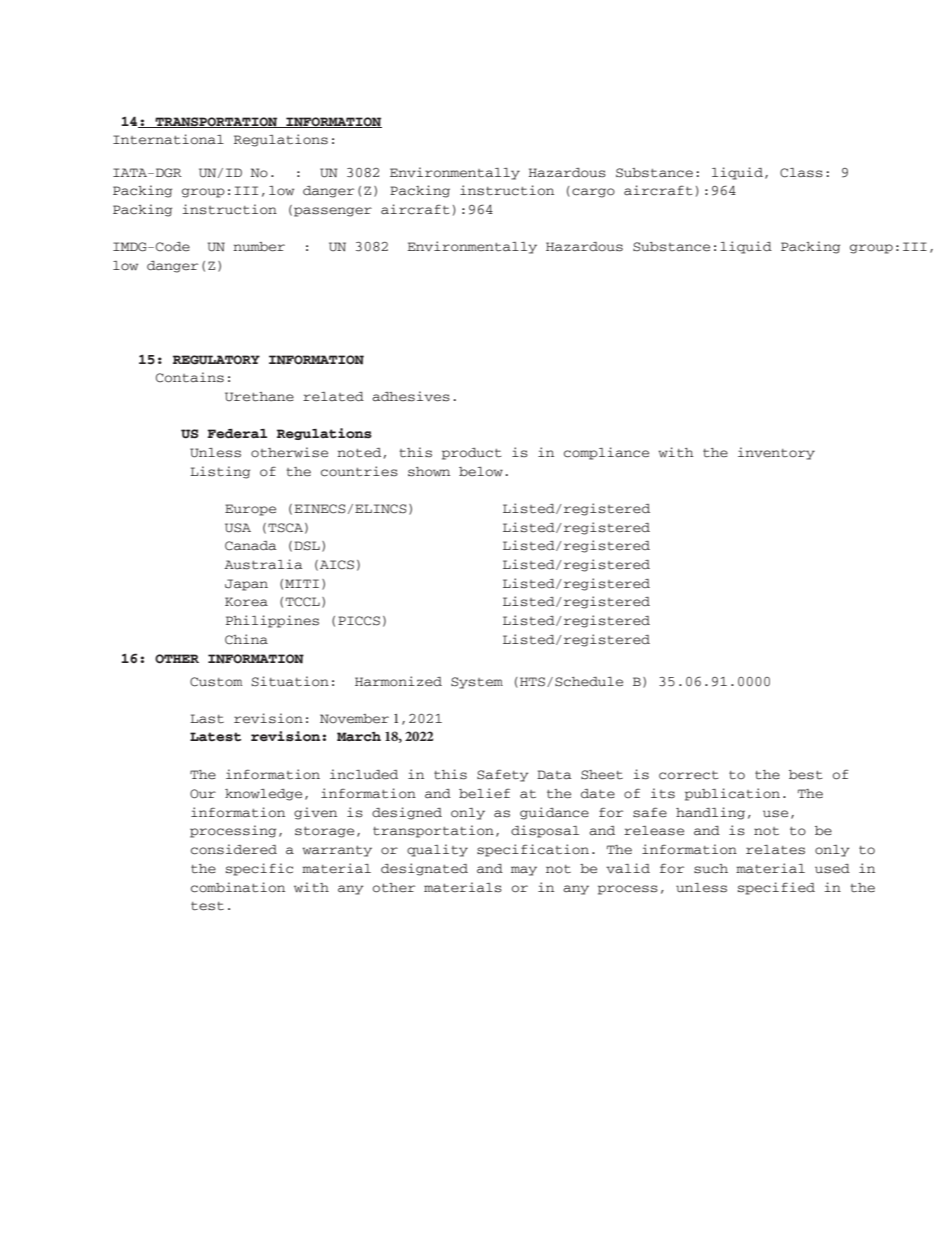 The height and width of the screenshot is (1233, 952). What do you see at coordinates (238, 887) in the screenshot?
I see `combination` at bounding box center [238, 887].
